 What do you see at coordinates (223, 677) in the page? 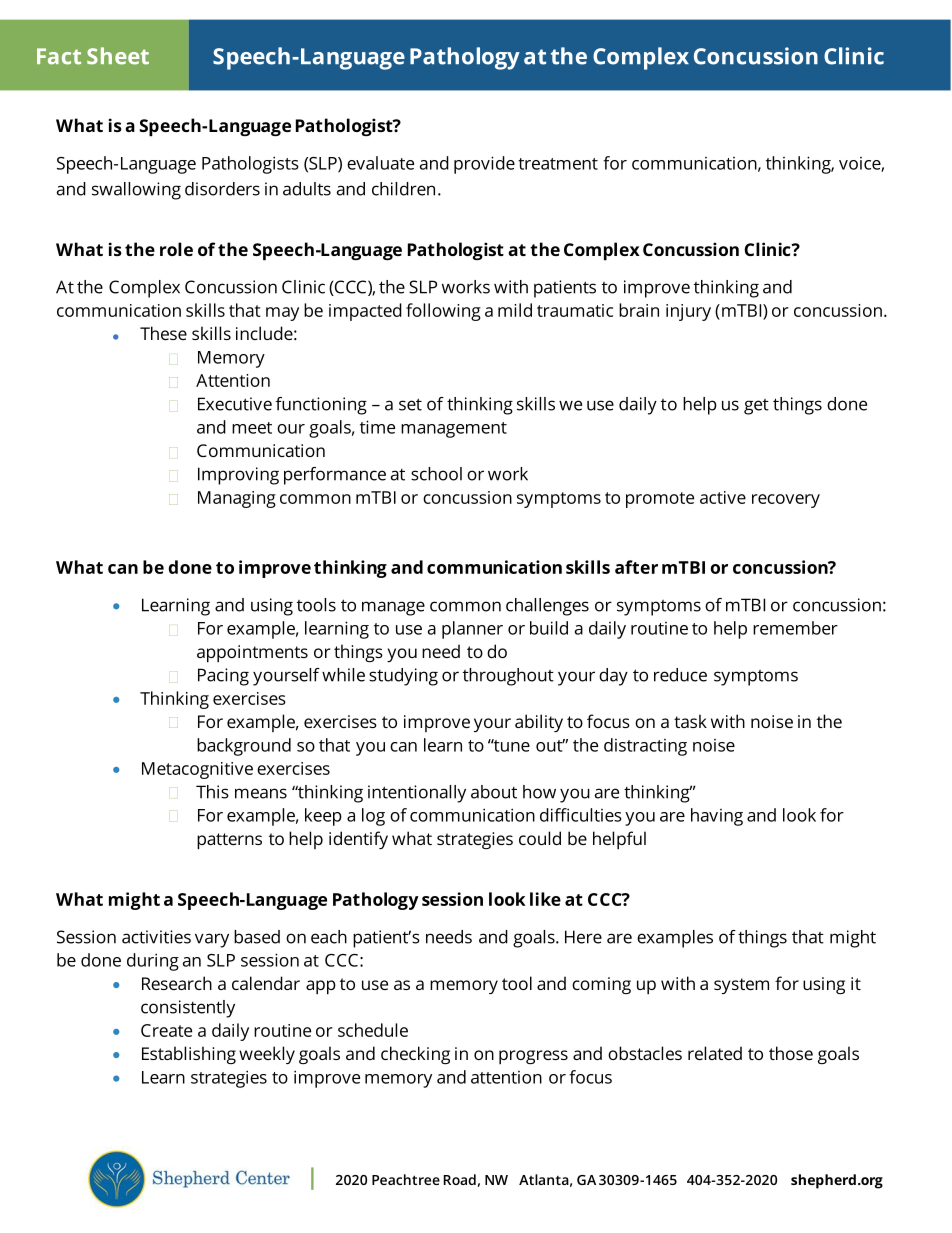
I see `Pacing` at bounding box center [223, 677].
